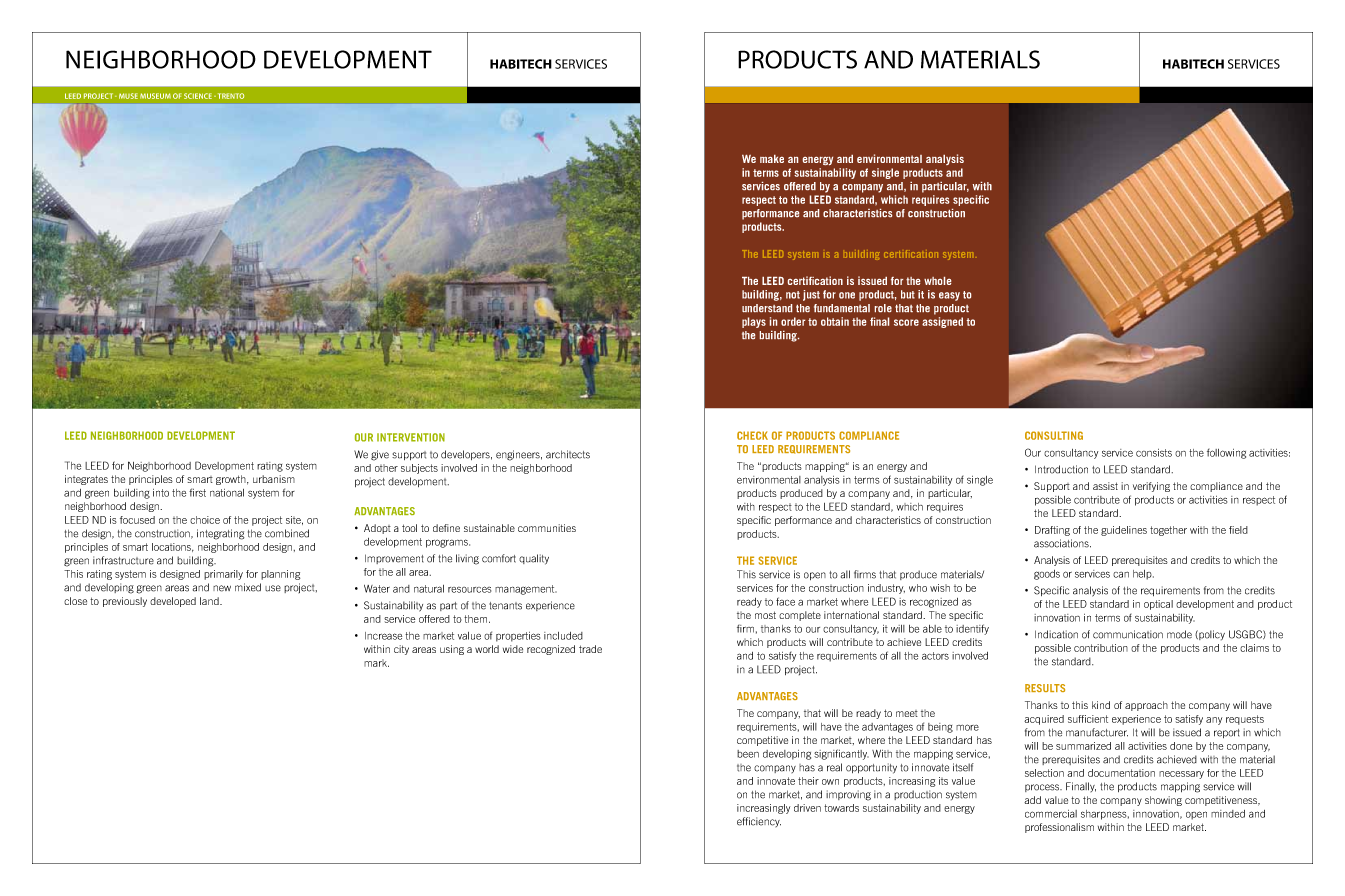 The height and width of the screenshot is (896, 1345). What do you see at coordinates (1143, 575) in the screenshot?
I see `help` at bounding box center [1143, 575].
